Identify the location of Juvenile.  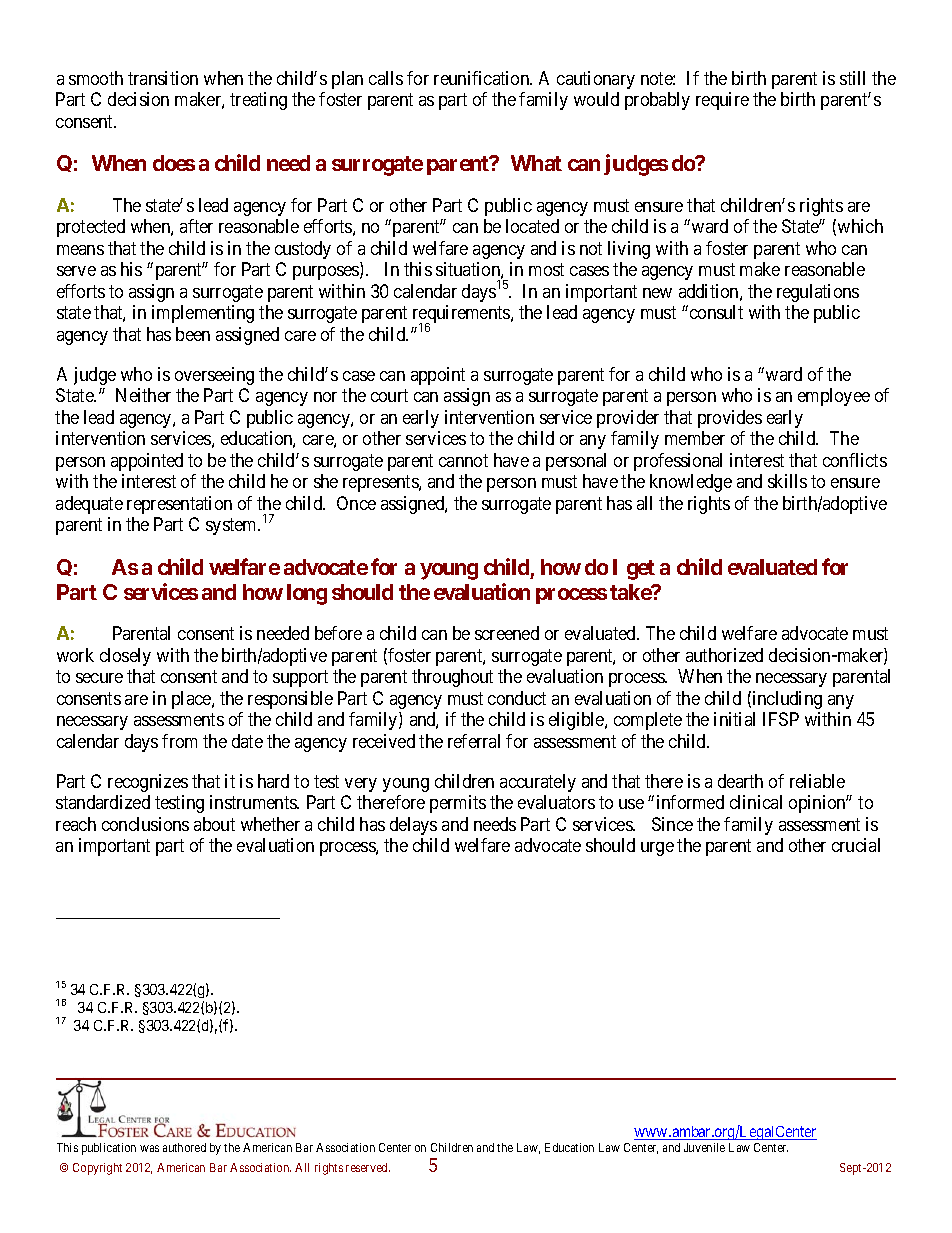
(704, 1147).
